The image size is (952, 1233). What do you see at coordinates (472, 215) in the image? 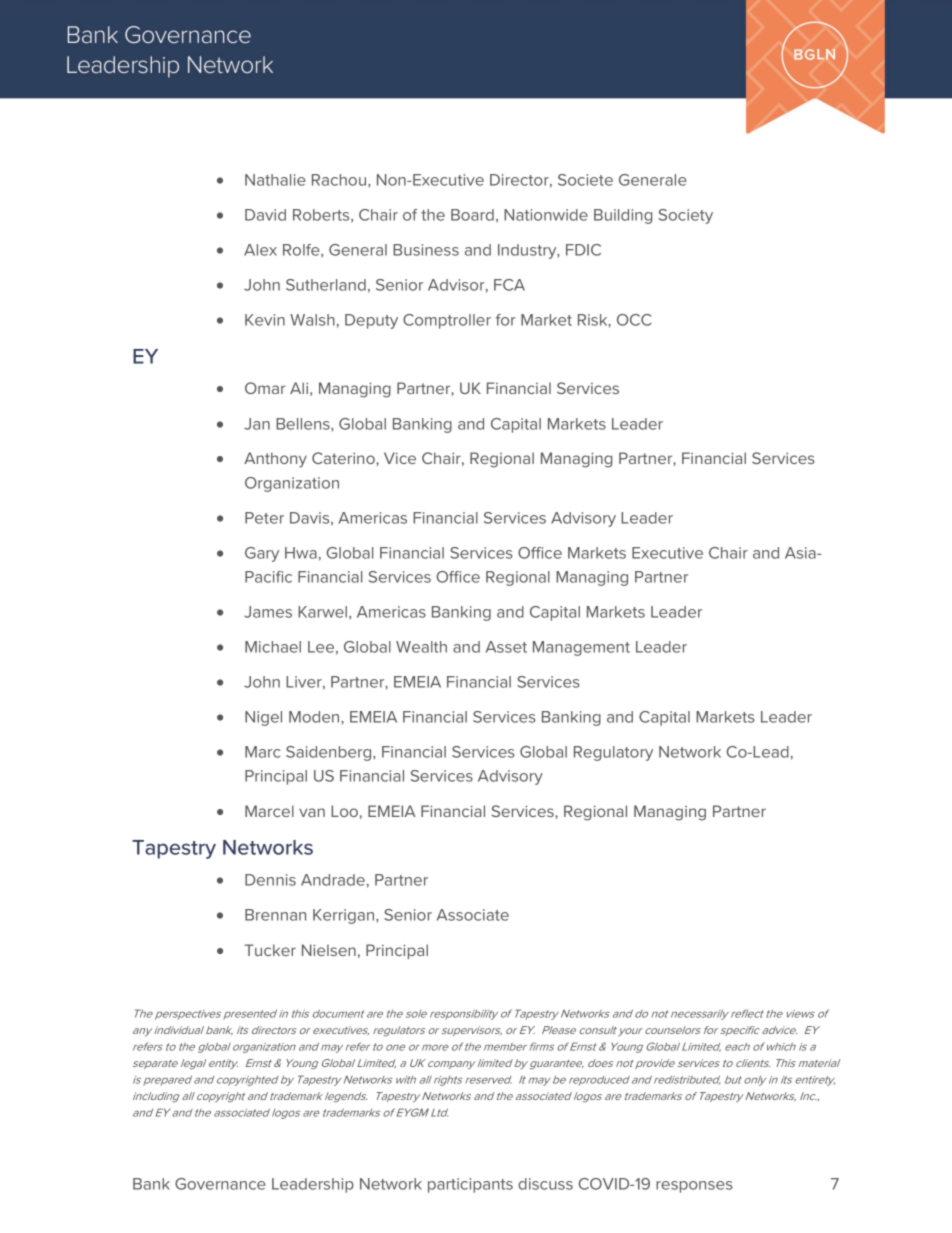
I see `Board` at bounding box center [472, 215].
